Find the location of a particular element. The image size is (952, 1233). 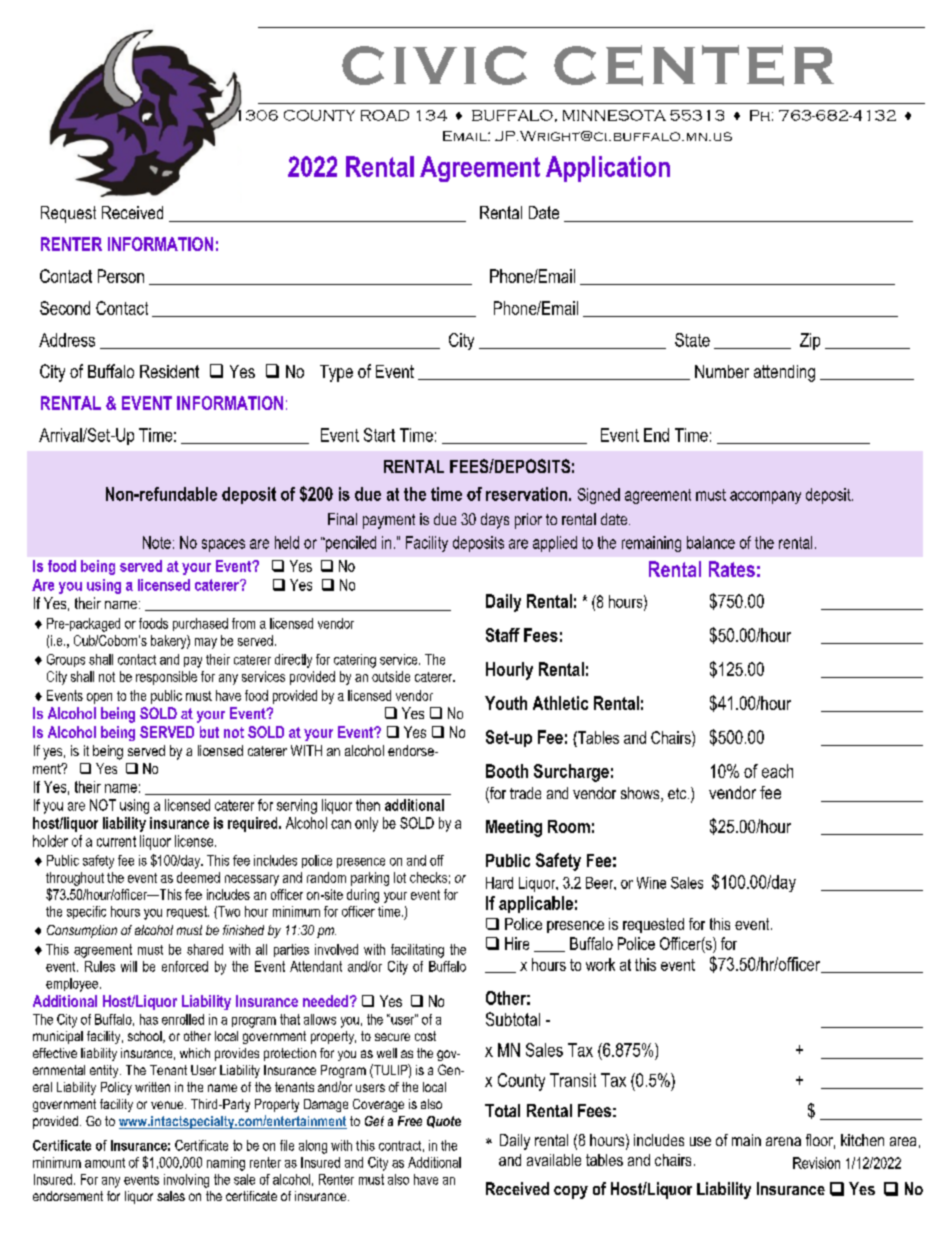

Staff is located at coordinates (503, 635).
